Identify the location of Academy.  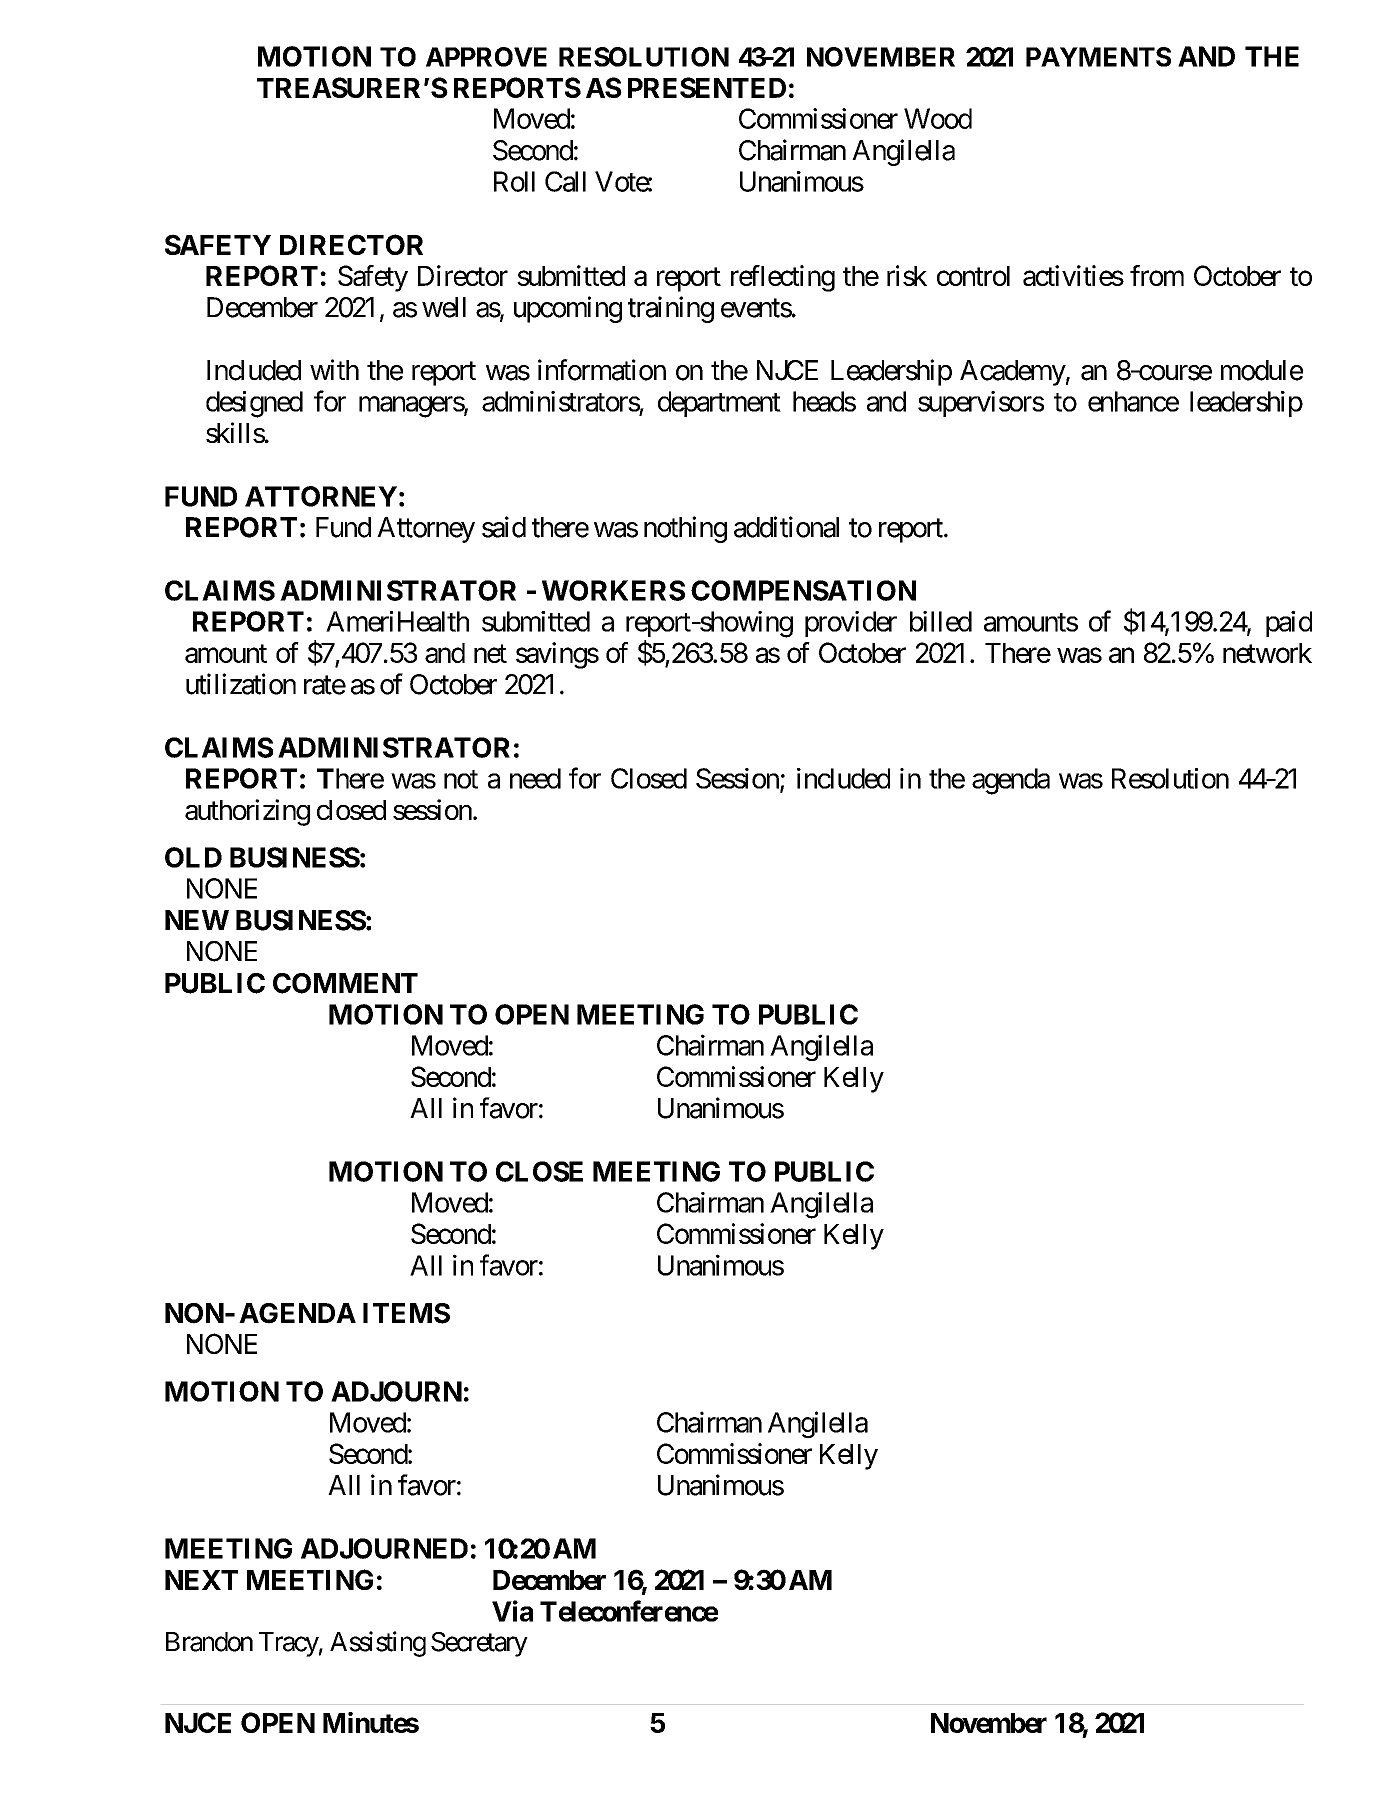
(1013, 373).
